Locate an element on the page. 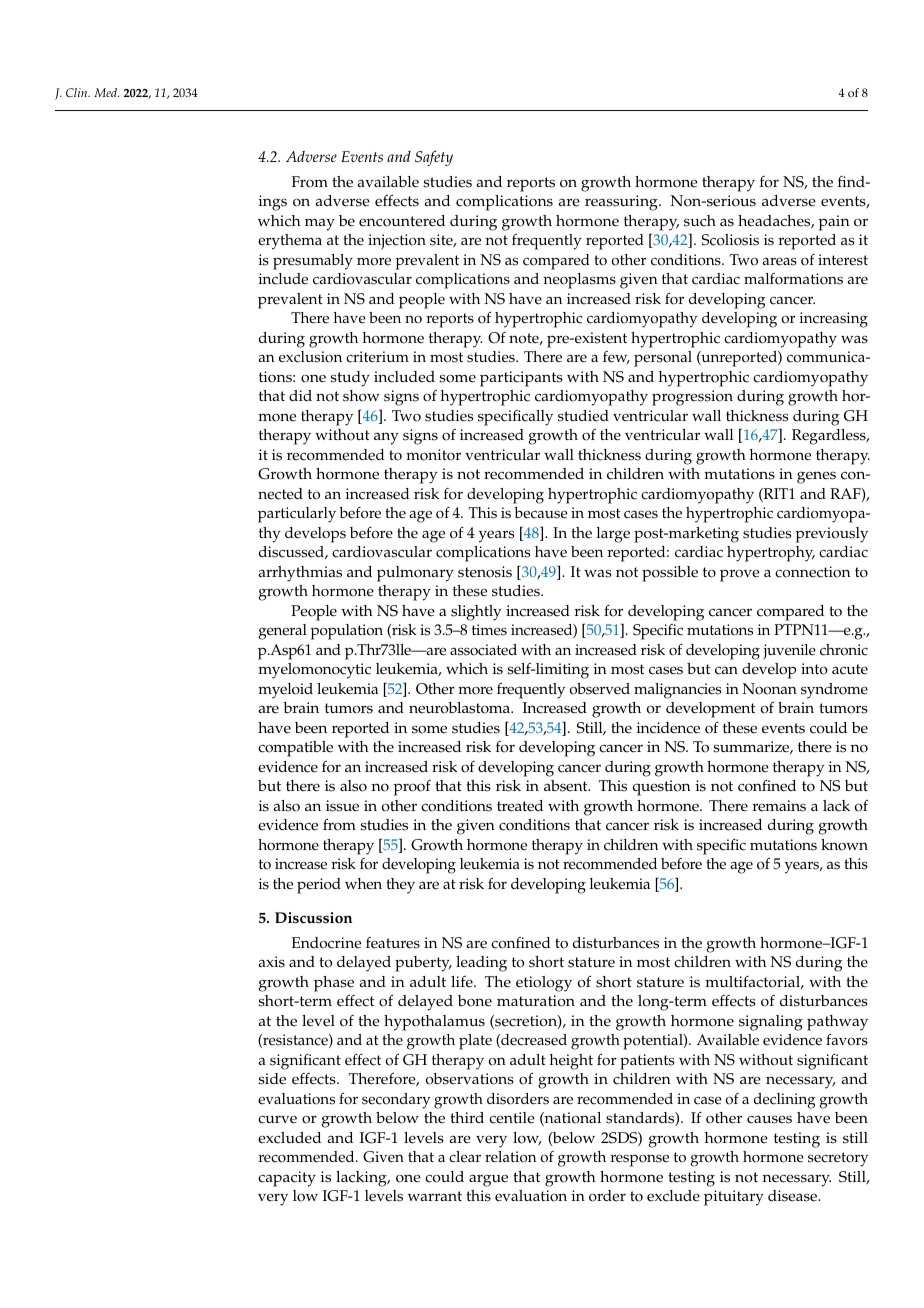 This document has height=1308, width=924. capacity is located at coordinates (287, 1179).
